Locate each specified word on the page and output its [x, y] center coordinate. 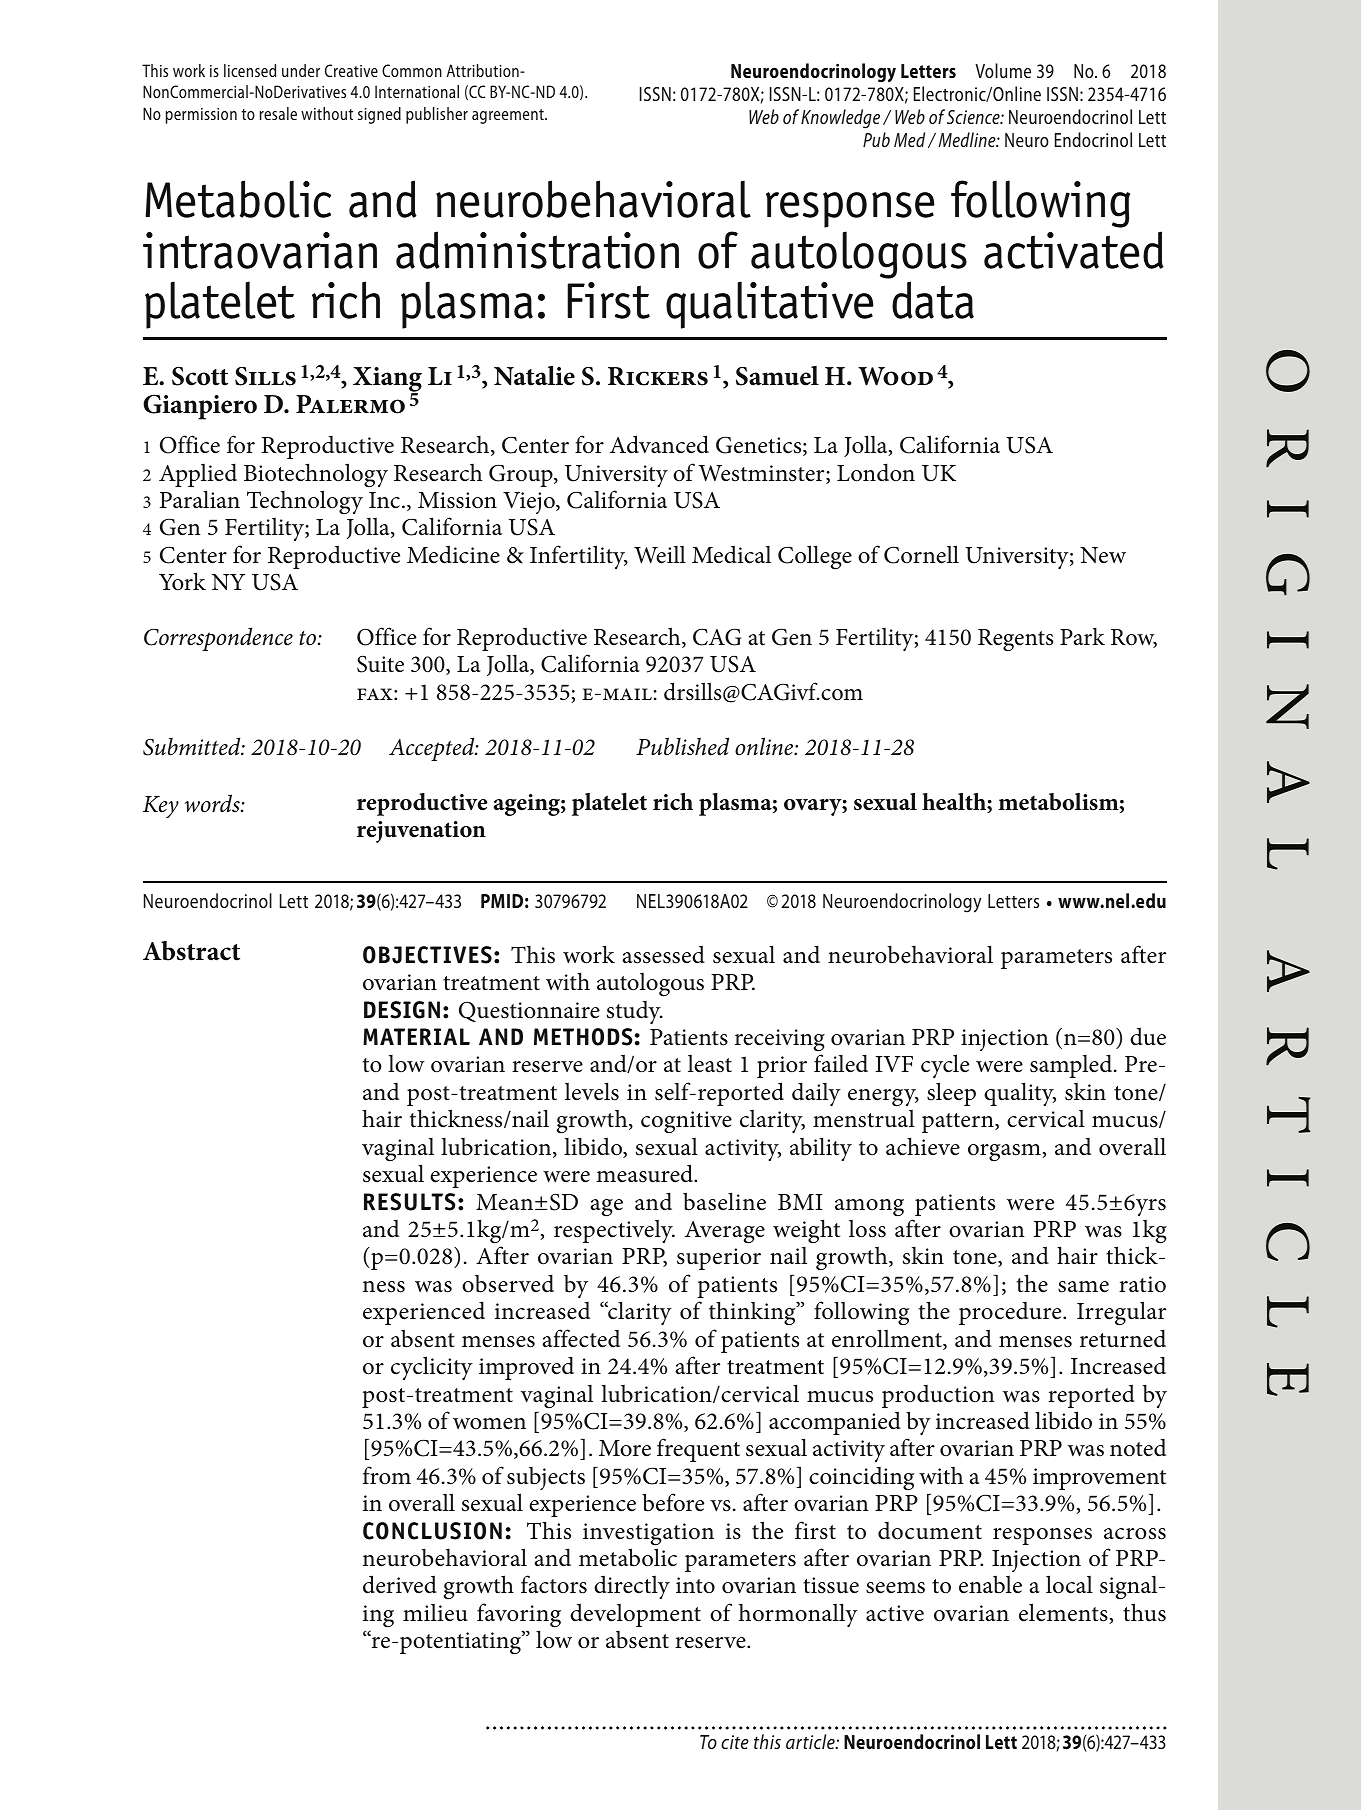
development [635, 1615]
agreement [509, 116]
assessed [663, 954]
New [1103, 555]
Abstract [191, 951]
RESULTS [410, 1202]
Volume [1003, 70]
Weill [660, 554]
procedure [1011, 1313]
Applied [198, 475]
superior [719, 1259]
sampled [1072, 1066]
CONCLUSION [432, 1531]
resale [278, 113]
